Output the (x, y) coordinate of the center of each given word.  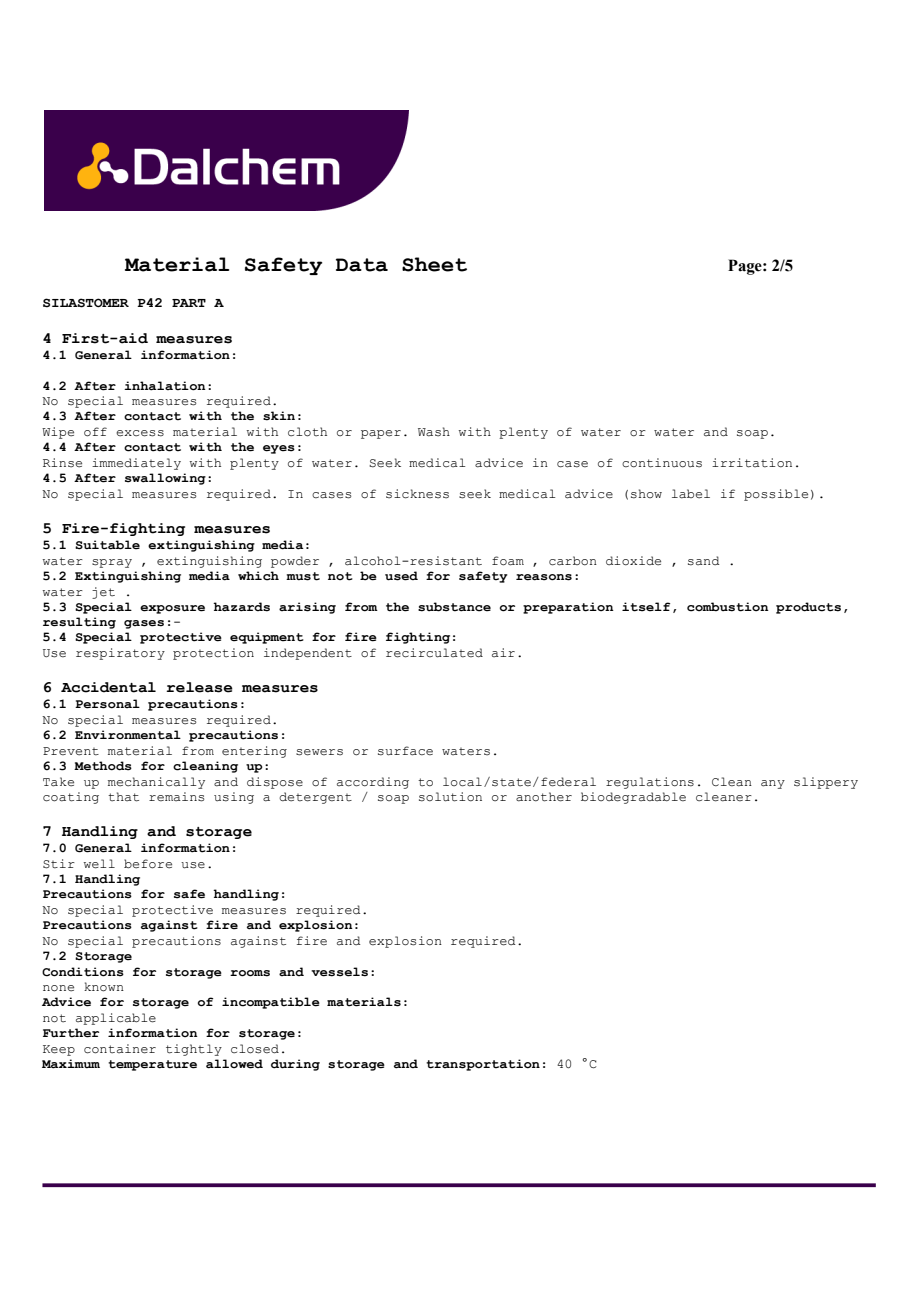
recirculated (434, 653)
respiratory (120, 654)
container (120, 1049)
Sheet (434, 264)
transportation (483, 1065)
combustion (728, 607)
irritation (752, 463)
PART (189, 303)
